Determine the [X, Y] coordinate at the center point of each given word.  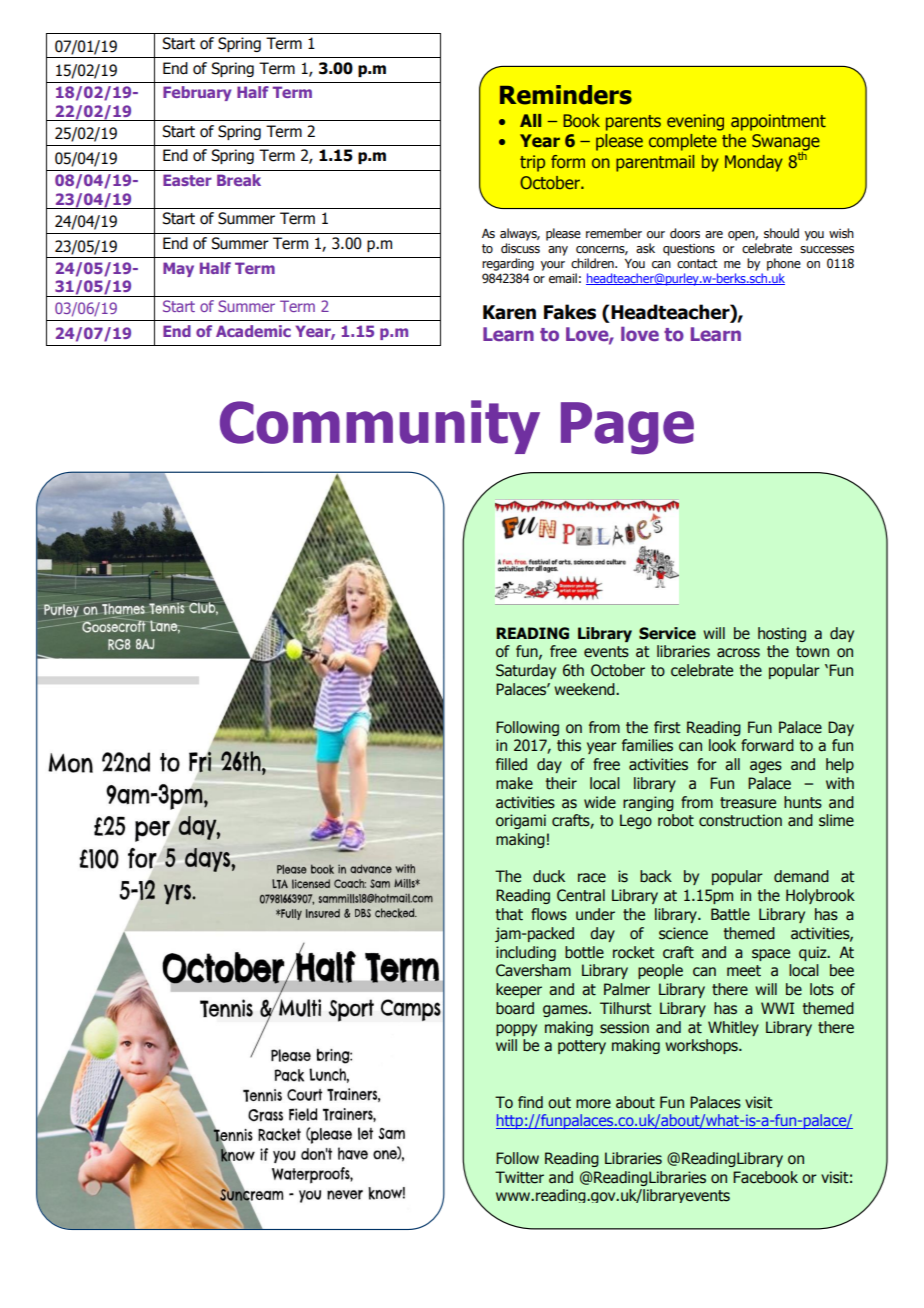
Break [239, 180]
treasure [748, 803]
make [514, 783]
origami [521, 821]
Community [380, 427]
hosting [782, 634]
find [530, 1102]
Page [627, 428]
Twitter [519, 1177]
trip [532, 163]
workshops [702, 1046]
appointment [778, 122]
